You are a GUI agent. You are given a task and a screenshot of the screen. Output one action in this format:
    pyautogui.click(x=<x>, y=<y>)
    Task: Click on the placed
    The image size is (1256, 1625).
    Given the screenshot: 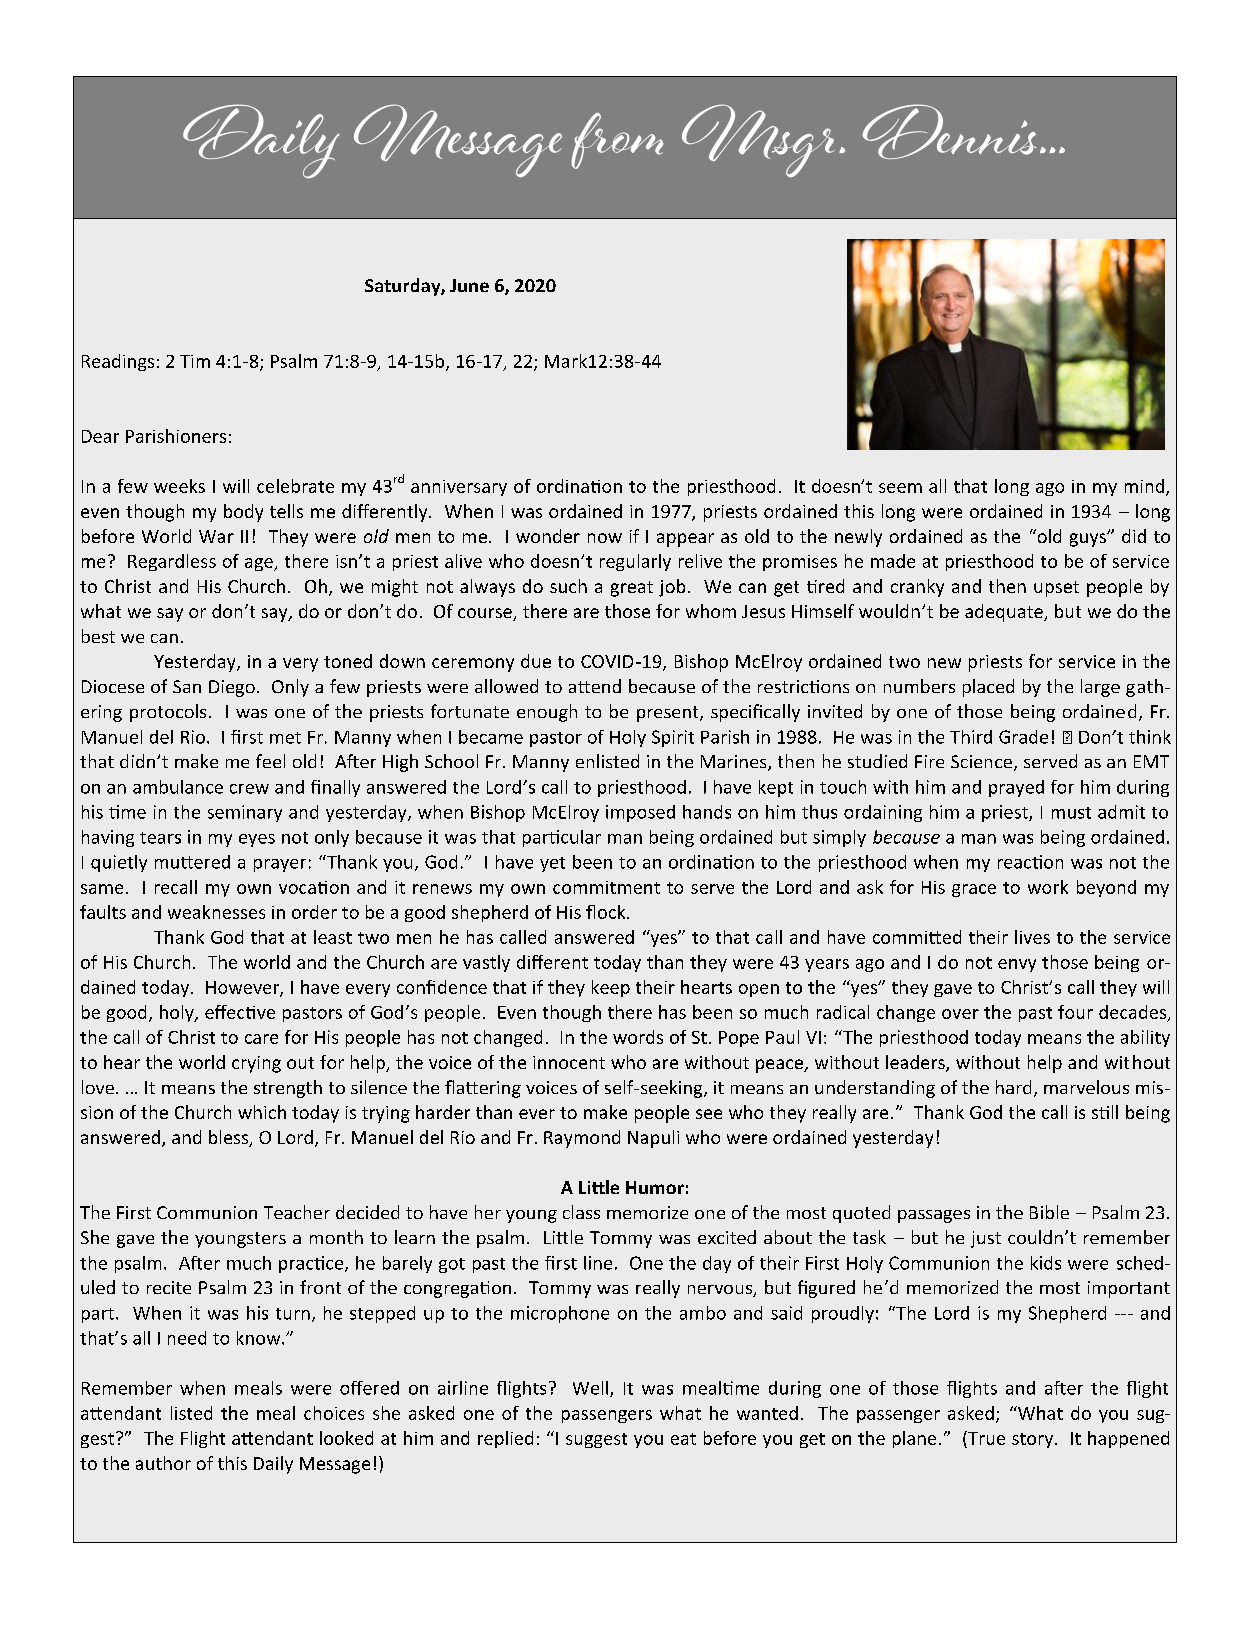 What is the action you would take?
    pyautogui.click(x=988, y=688)
